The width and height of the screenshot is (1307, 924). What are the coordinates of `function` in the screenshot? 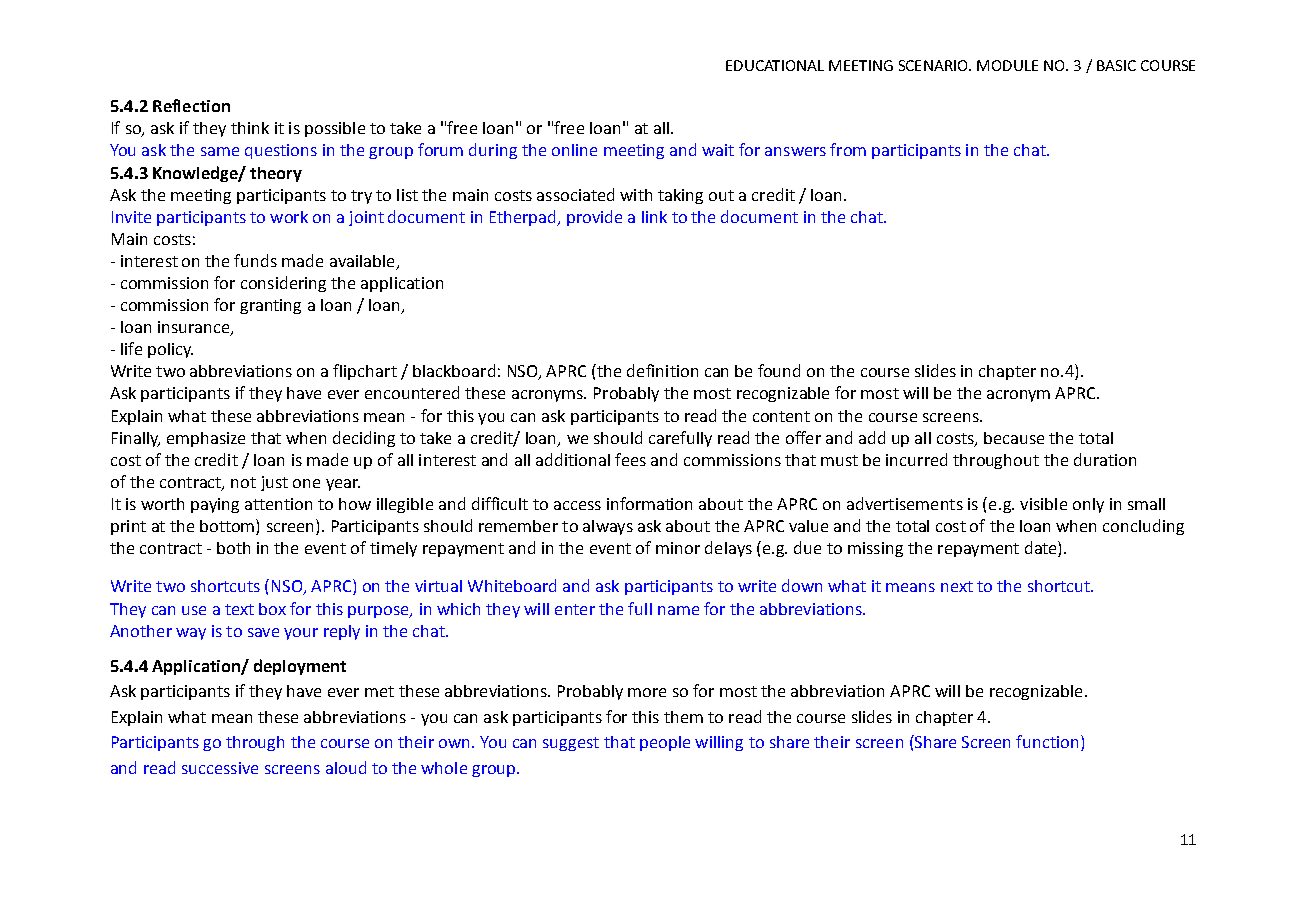 It's located at (1047, 741).
